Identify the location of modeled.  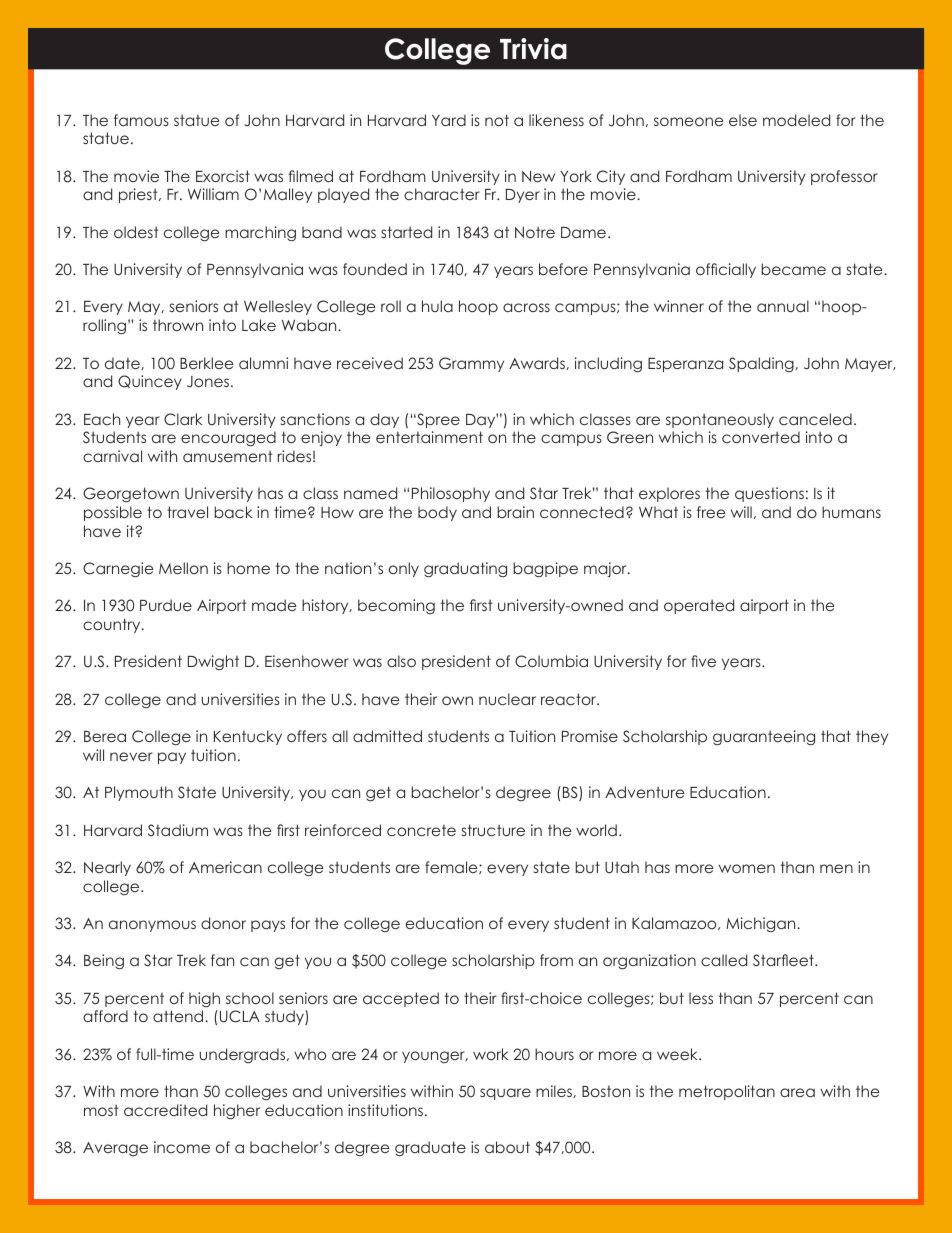
(796, 120).
